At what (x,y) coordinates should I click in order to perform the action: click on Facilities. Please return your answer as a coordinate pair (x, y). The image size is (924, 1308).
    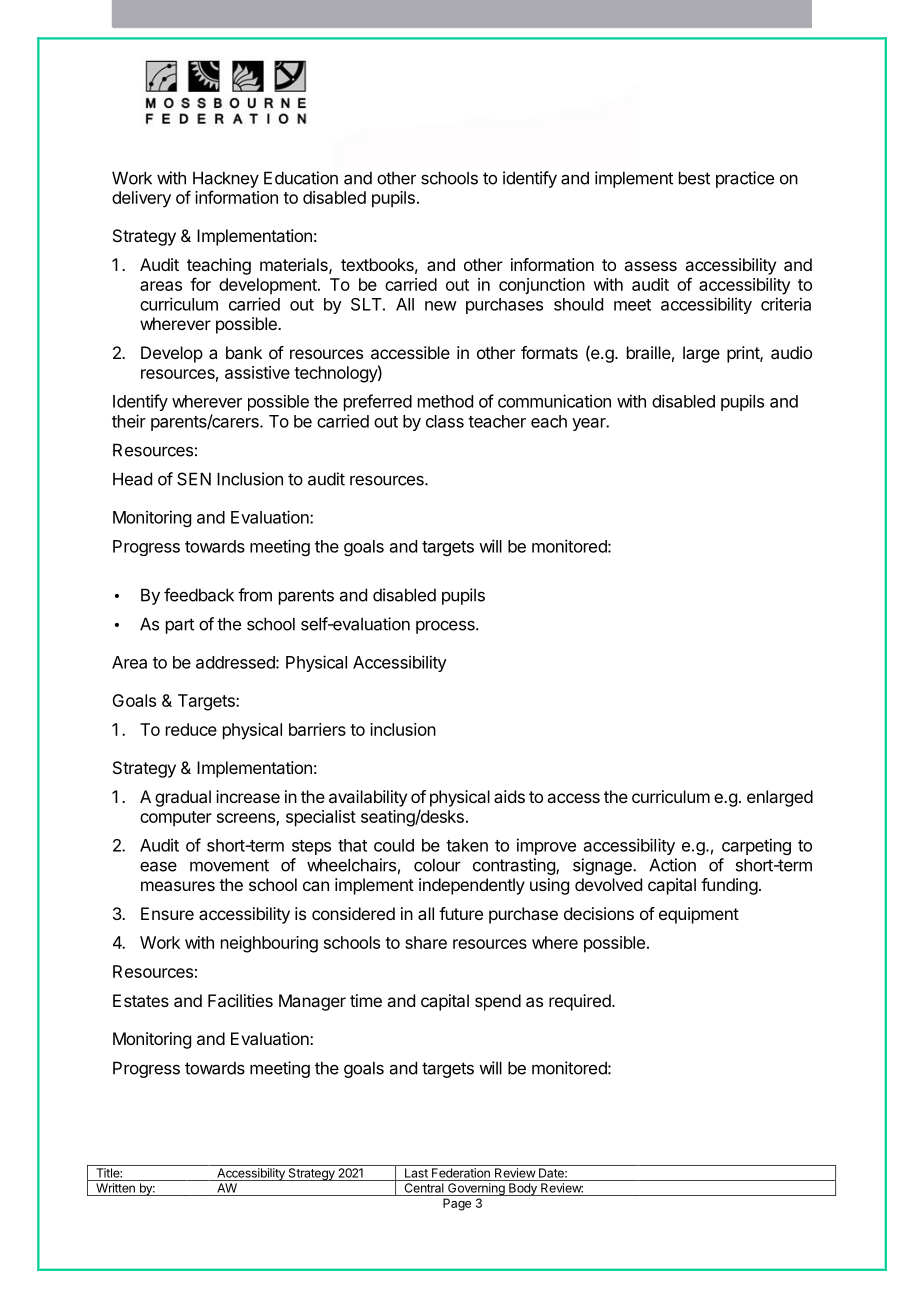
    Looking at the image, I should click on (240, 1000).
